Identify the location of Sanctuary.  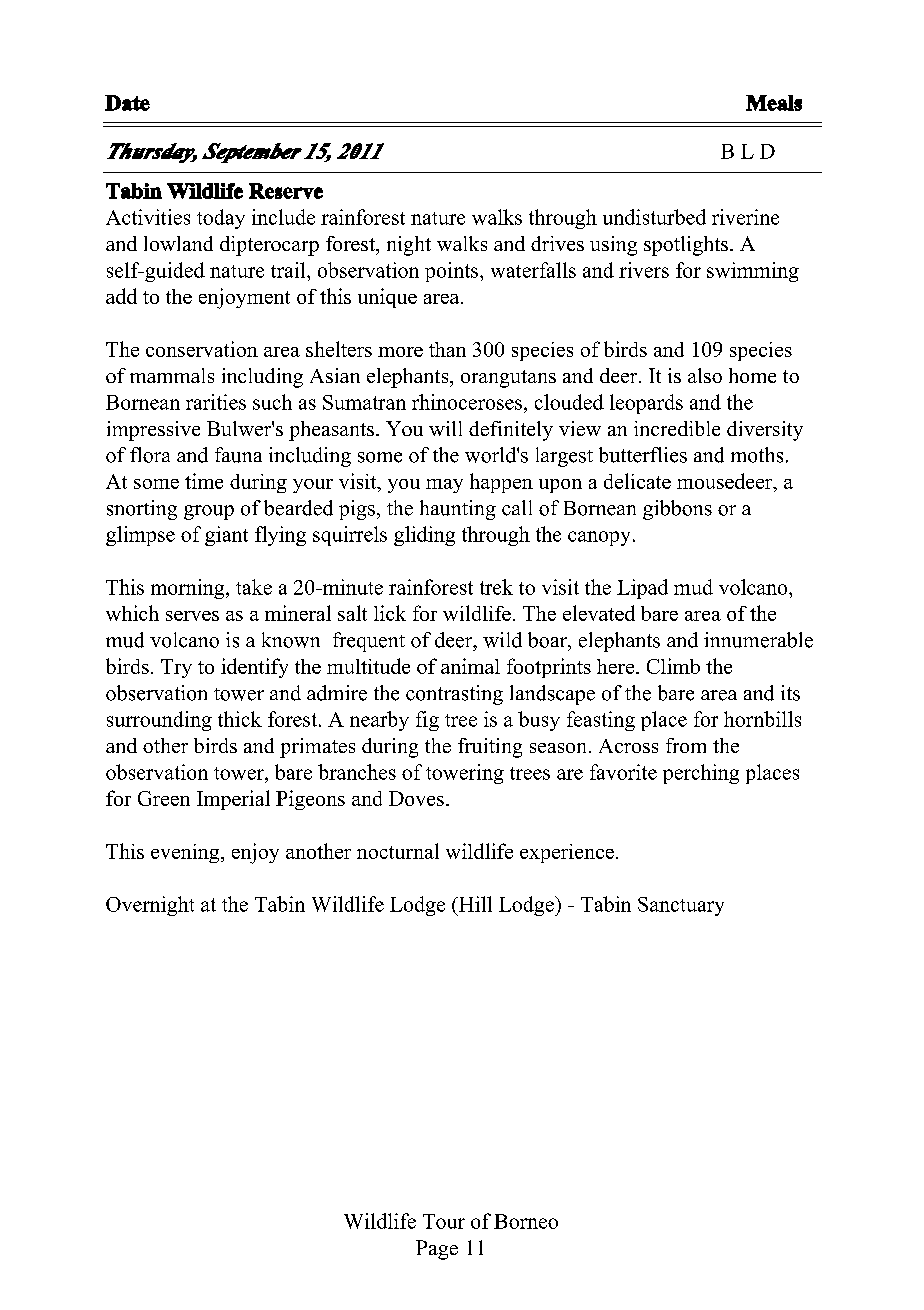
(681, 906).
